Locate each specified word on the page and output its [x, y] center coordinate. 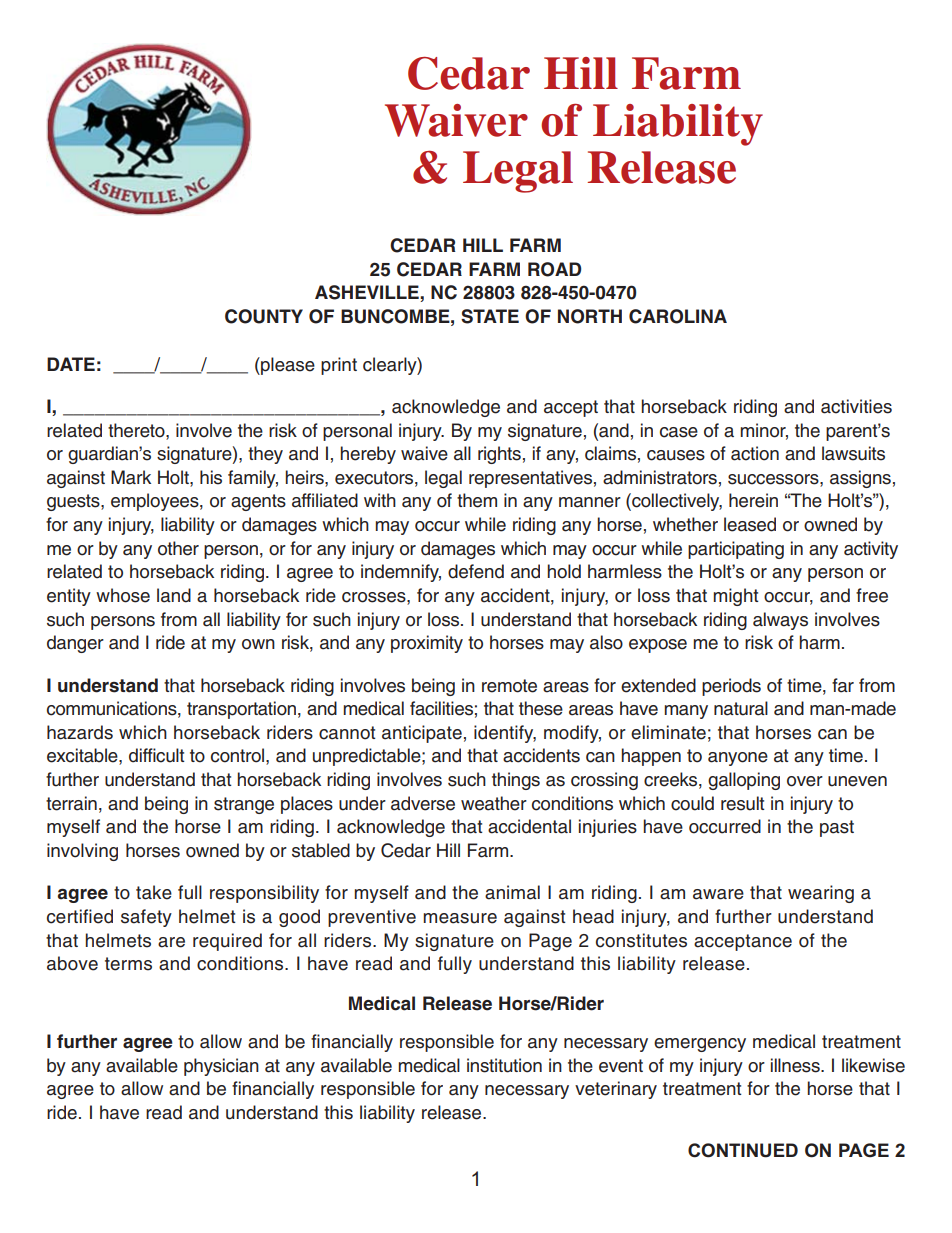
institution [504, 1065]
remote [509, 686]
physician [221, 1067]
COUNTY [264, 316]
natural [741, 708]
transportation [241, 710]
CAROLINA [678, 316]
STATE [490, 316]
